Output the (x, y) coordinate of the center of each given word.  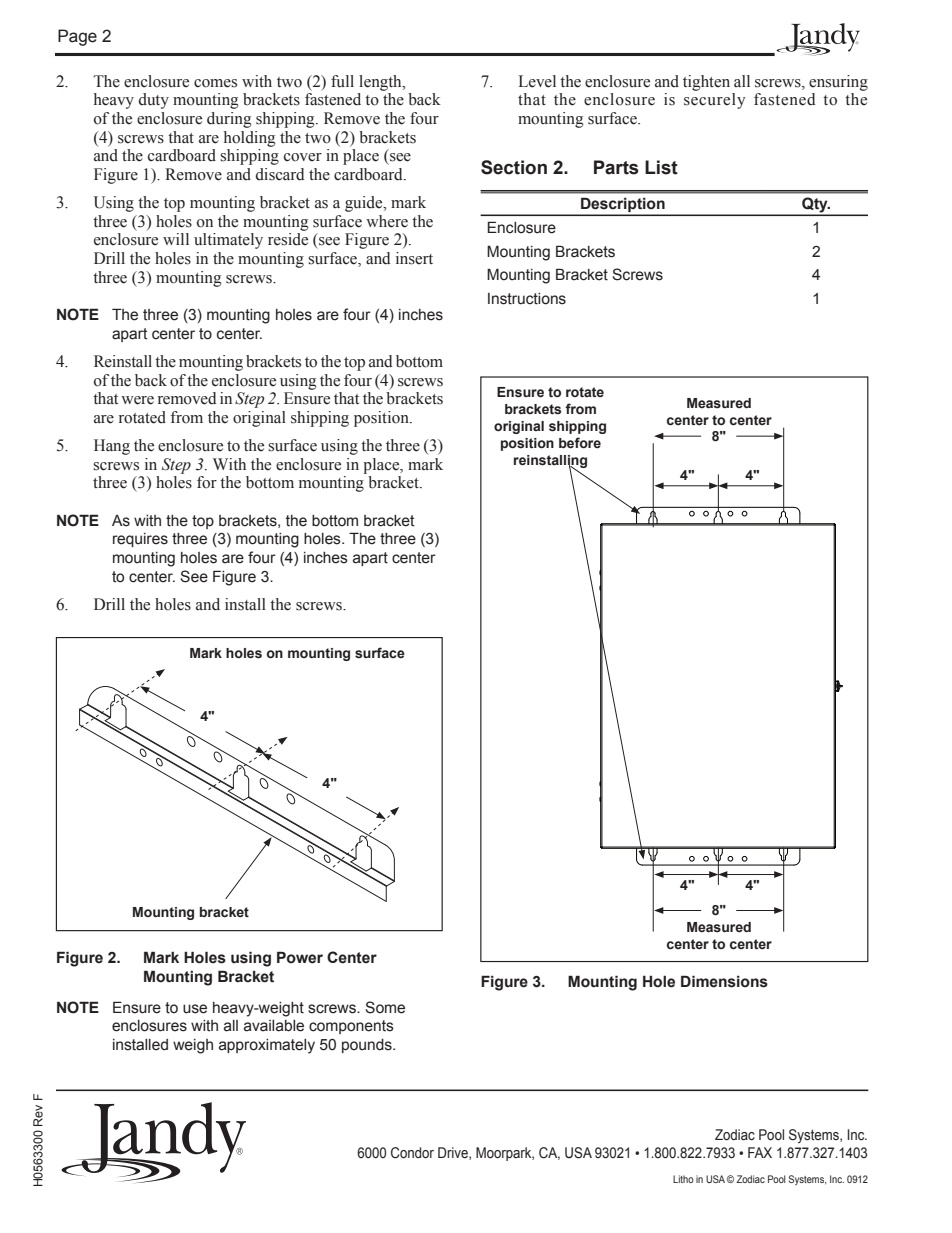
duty (154, 101)
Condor (412, 1153)
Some (385, 1007)
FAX (760, 1152)
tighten (706, 83)
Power (300, 957)
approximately (267, 1046)
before (580, 443)
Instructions (527, 299)
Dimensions (724, 981)
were (137, 400)
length (381, 83)
